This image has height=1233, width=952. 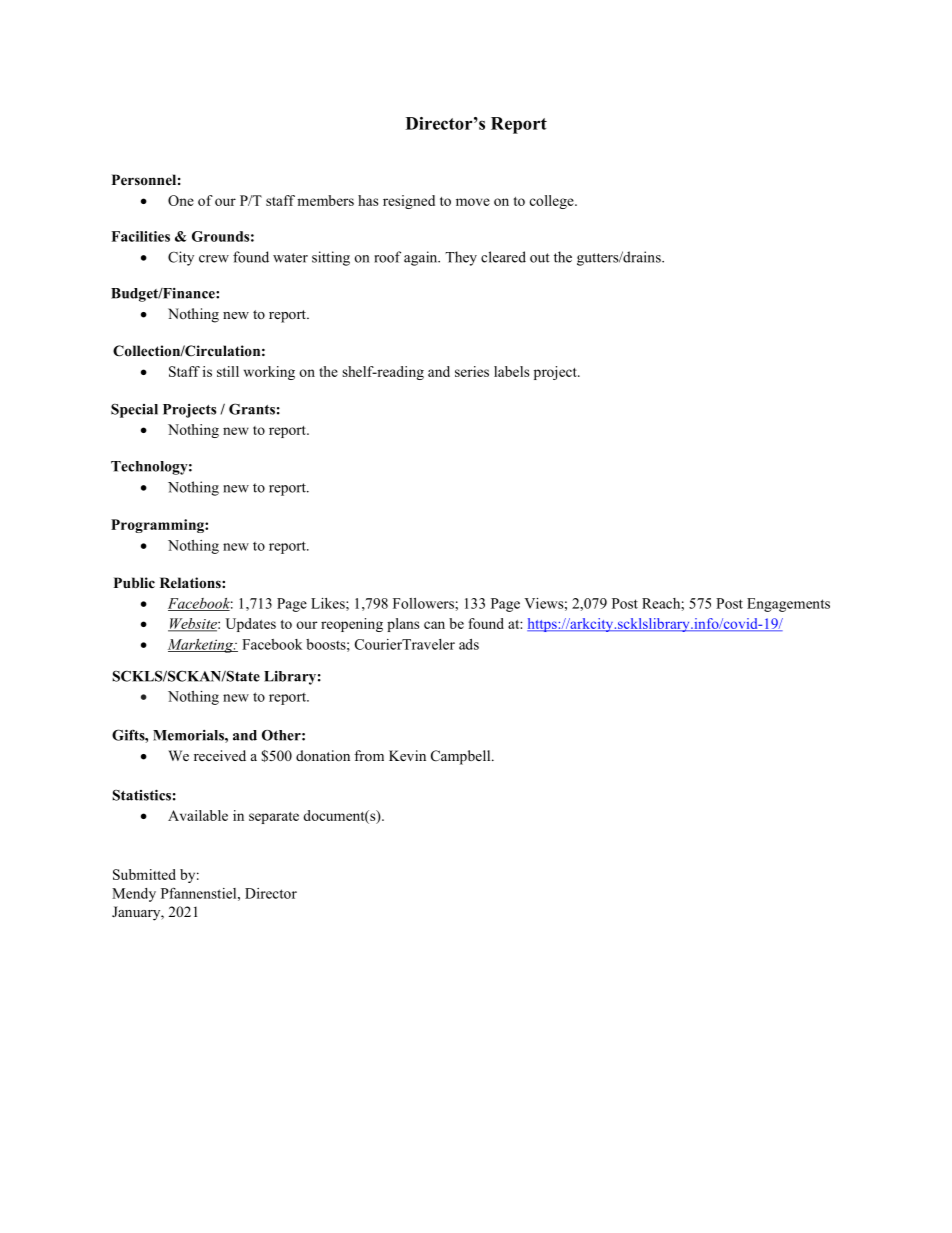 What do you see at coordinates (228, 371) in the image?
I see `still` at bounding box center [228, 371].
